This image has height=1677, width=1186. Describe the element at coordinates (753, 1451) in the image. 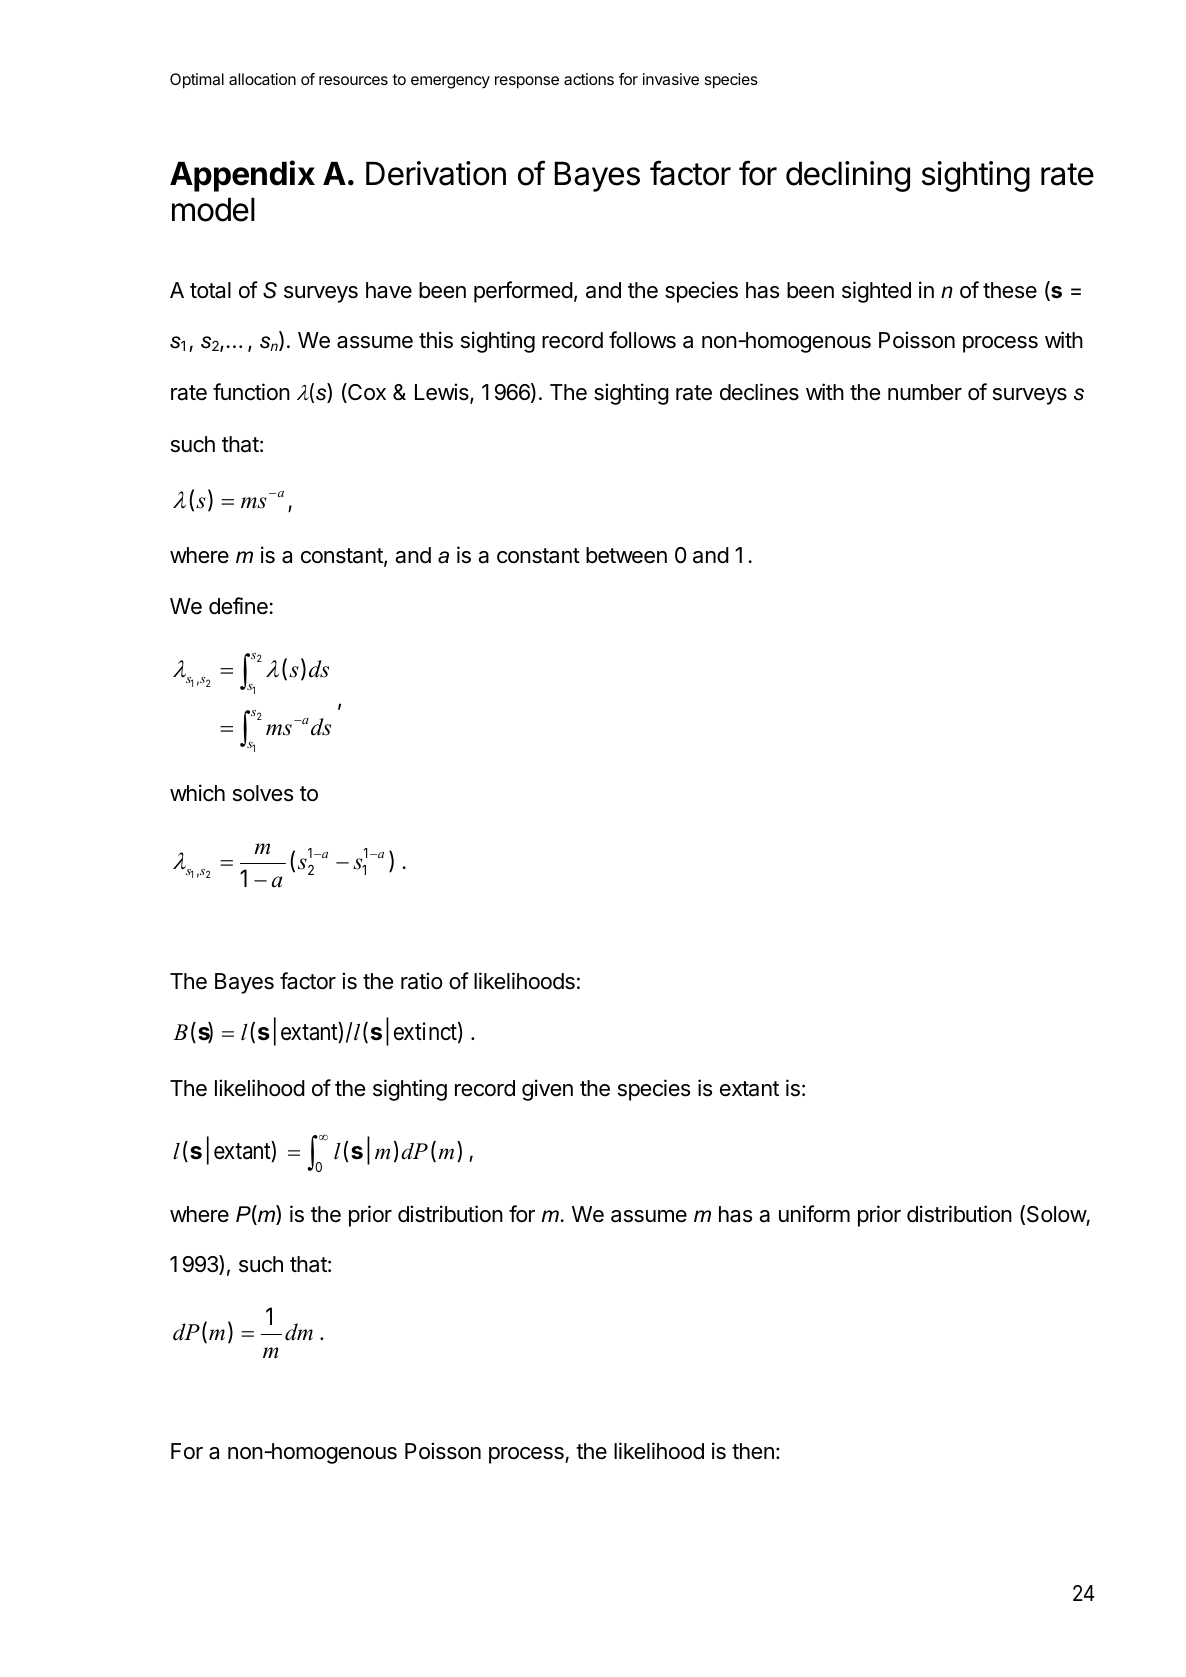

I see `then` at that location.
